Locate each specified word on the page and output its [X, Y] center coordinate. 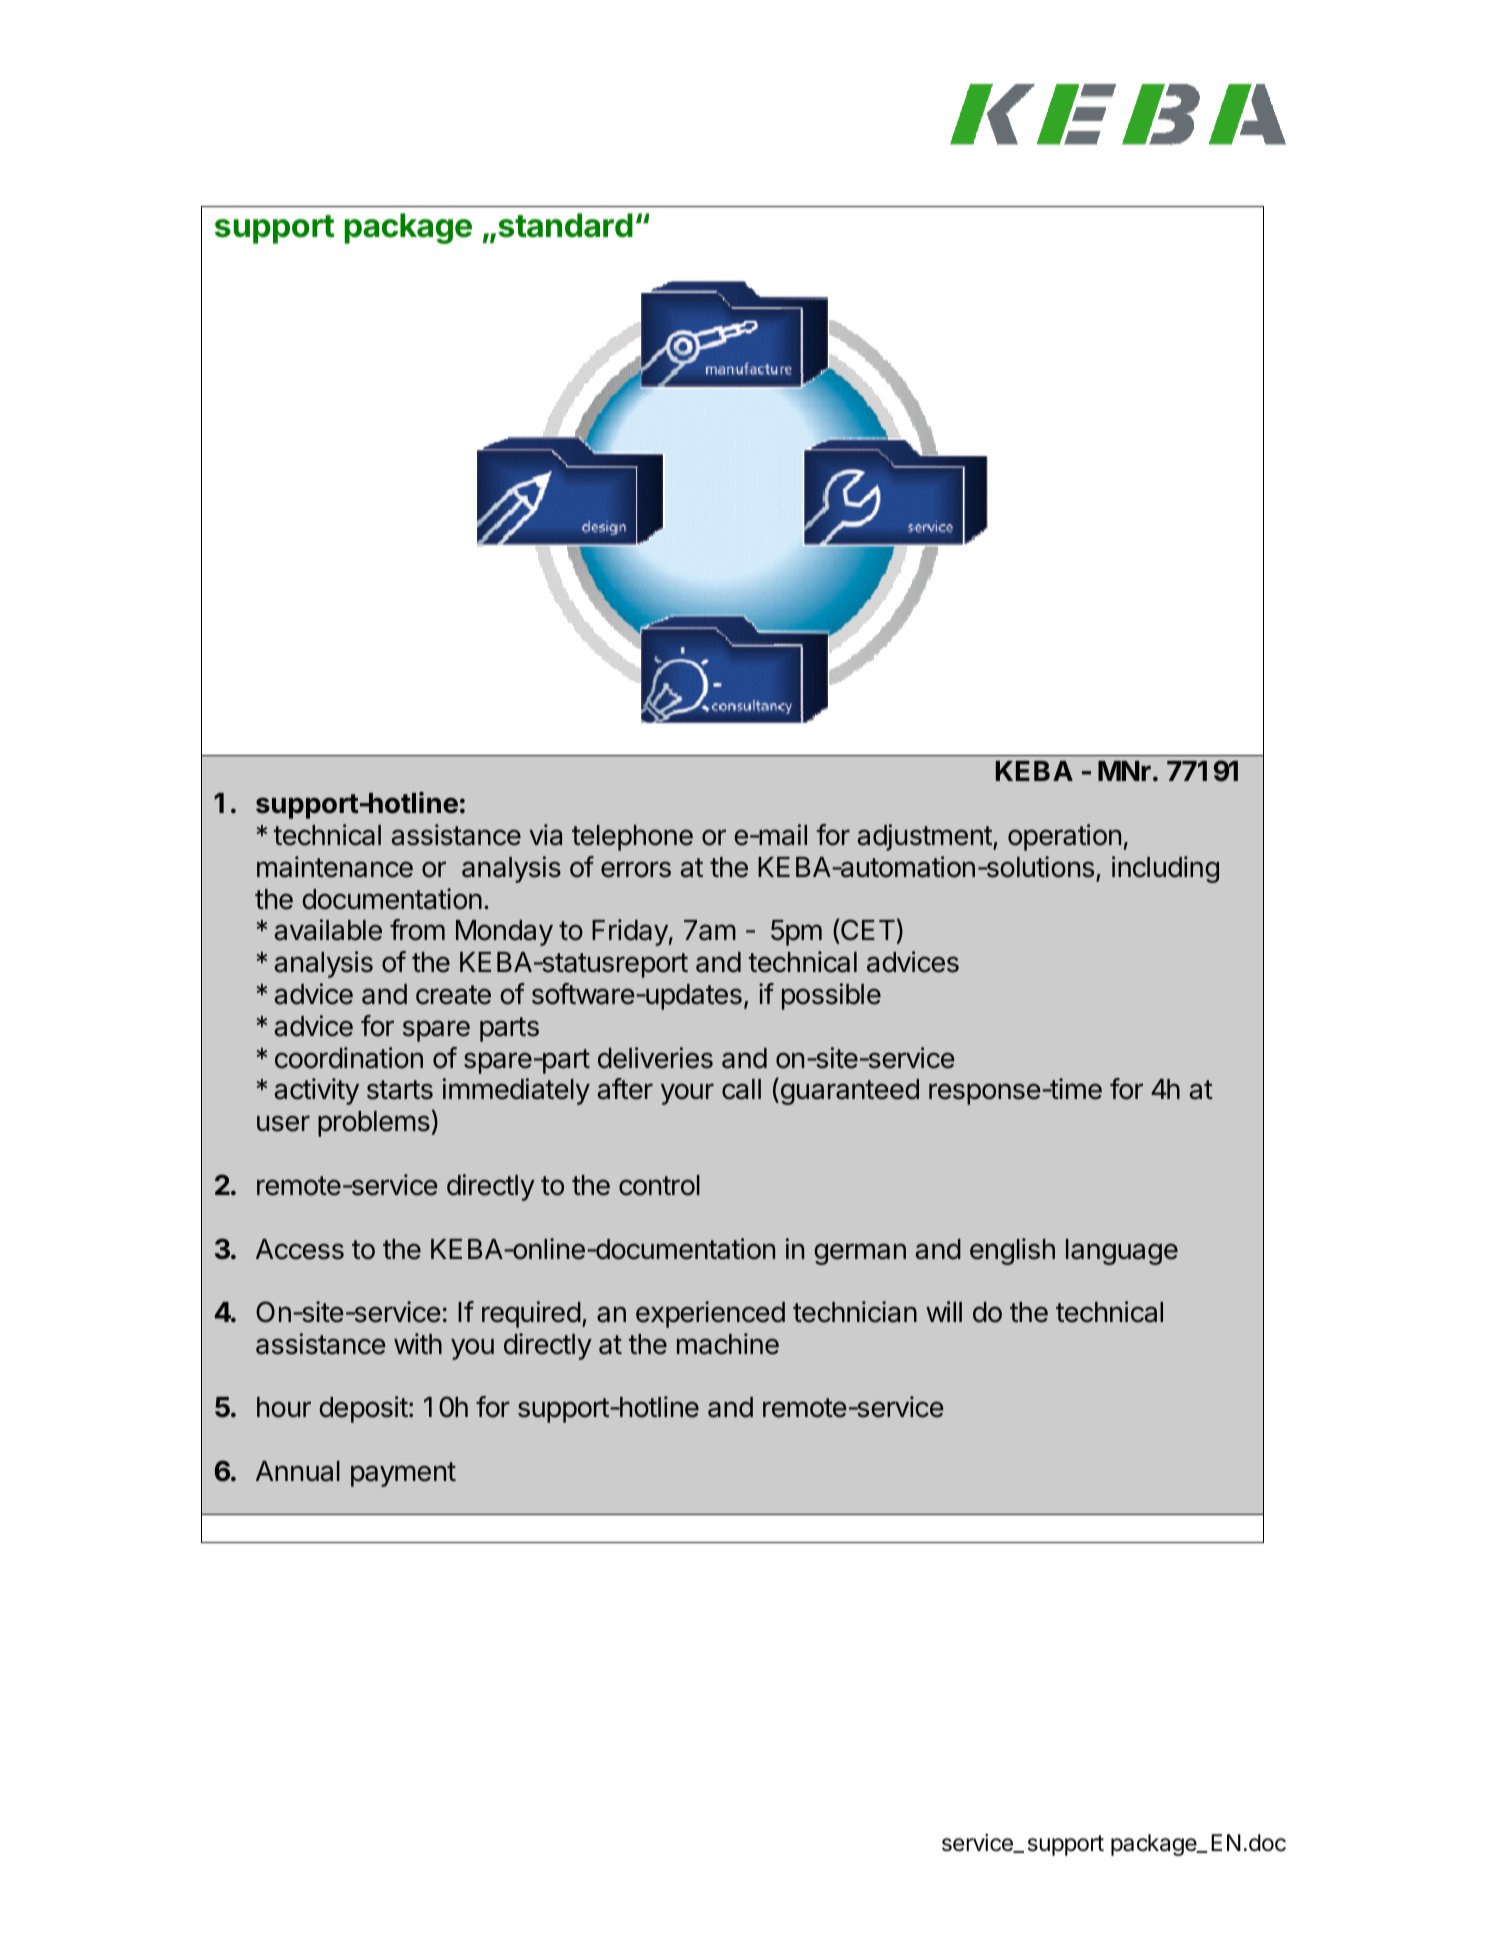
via [545, 835]
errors [636, 869]
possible [831, 996]
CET [867, 931]
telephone [632, 838]
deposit [363, 1409]
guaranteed [848, 1091]
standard [565, 225]
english [1012, 1251]
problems [374, 1124]
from [417, 930]
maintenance [335, 867]
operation [1064, 837]
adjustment [924, 837]
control [659, 1185]
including [1165, 869]
